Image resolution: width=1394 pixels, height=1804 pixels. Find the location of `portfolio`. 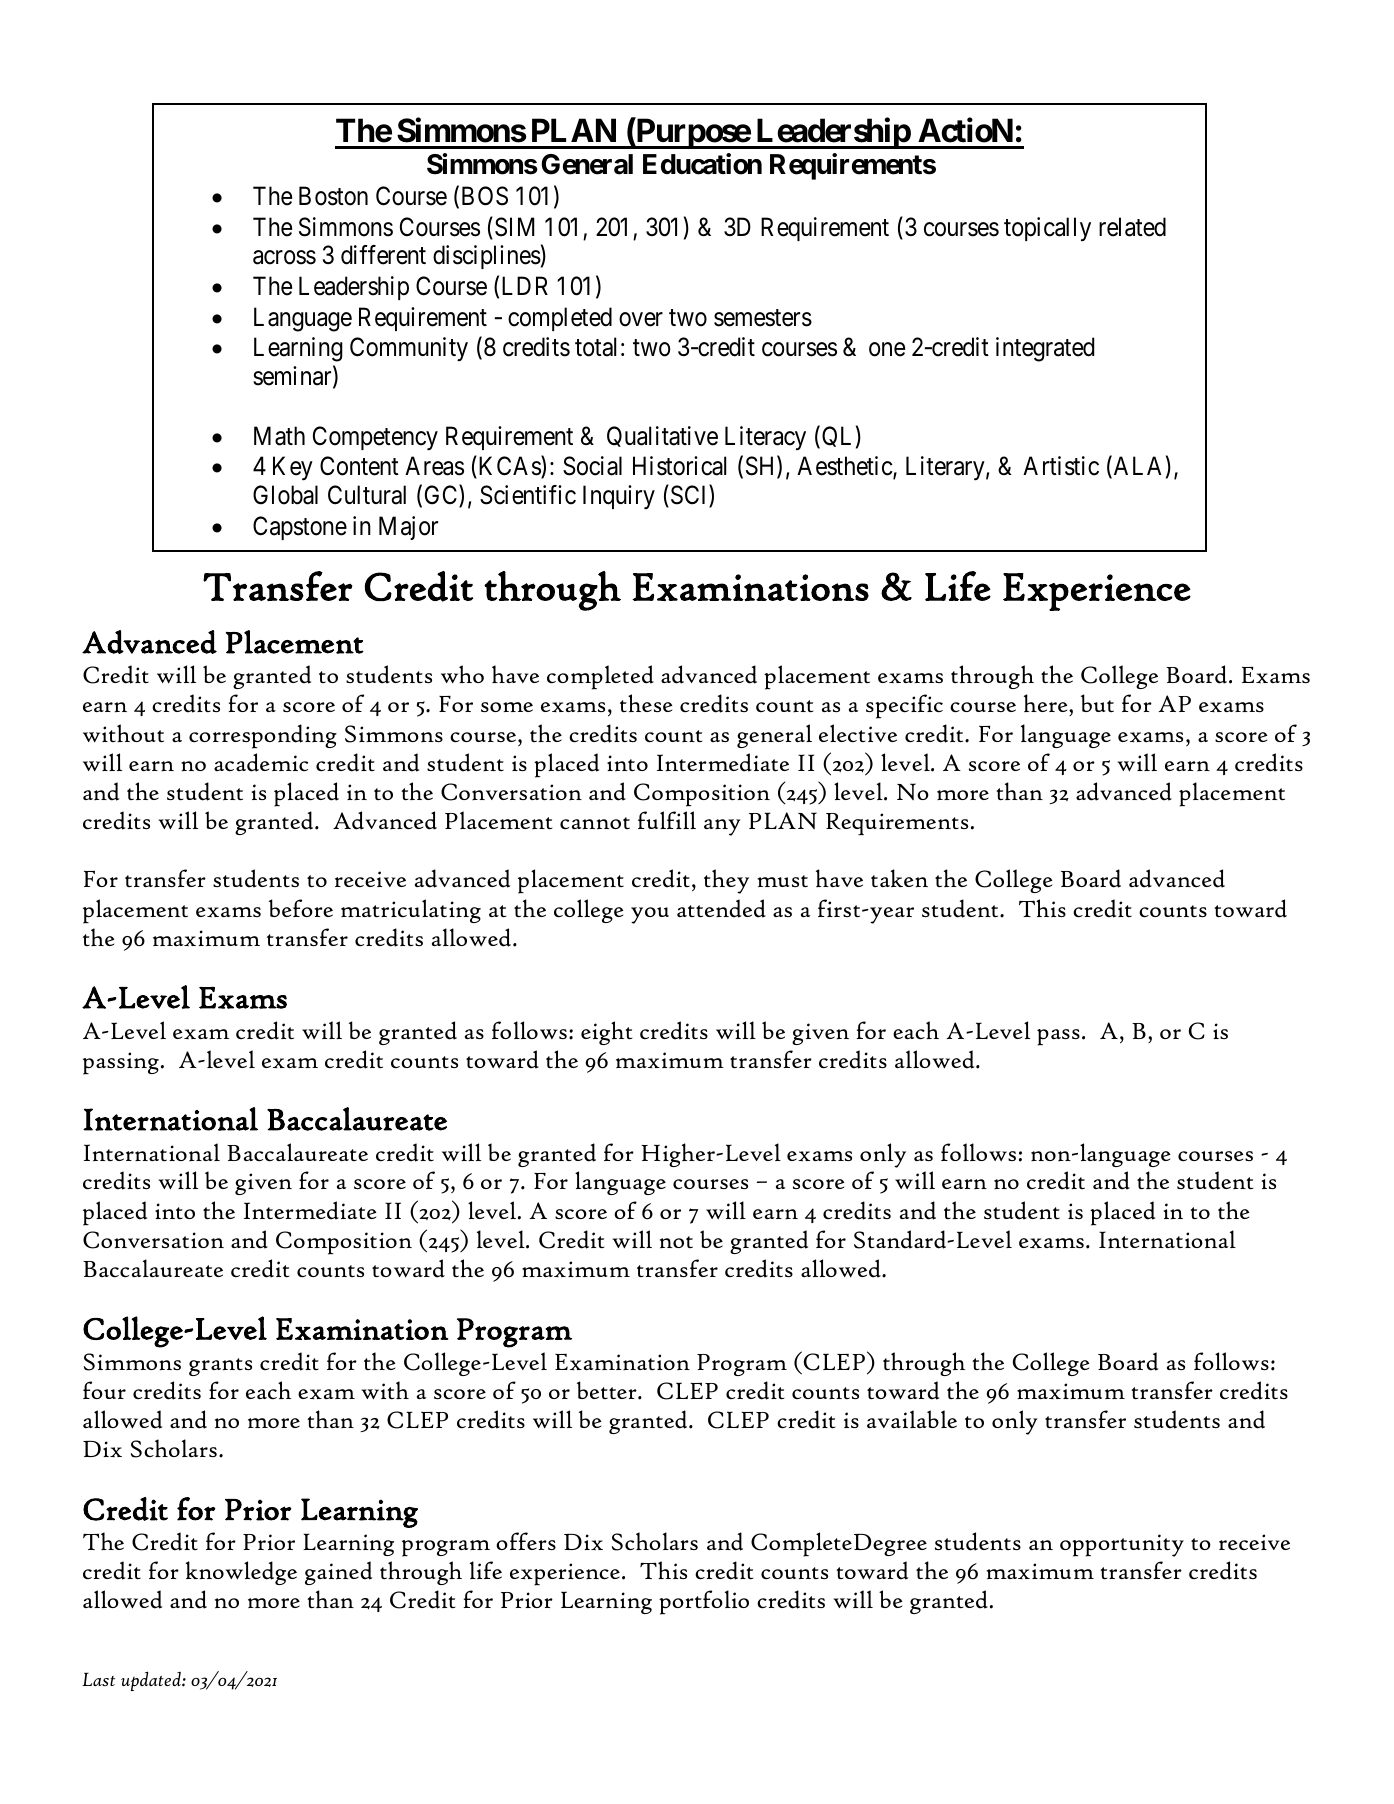

portfolio is located at coordinates (704, 1602).
